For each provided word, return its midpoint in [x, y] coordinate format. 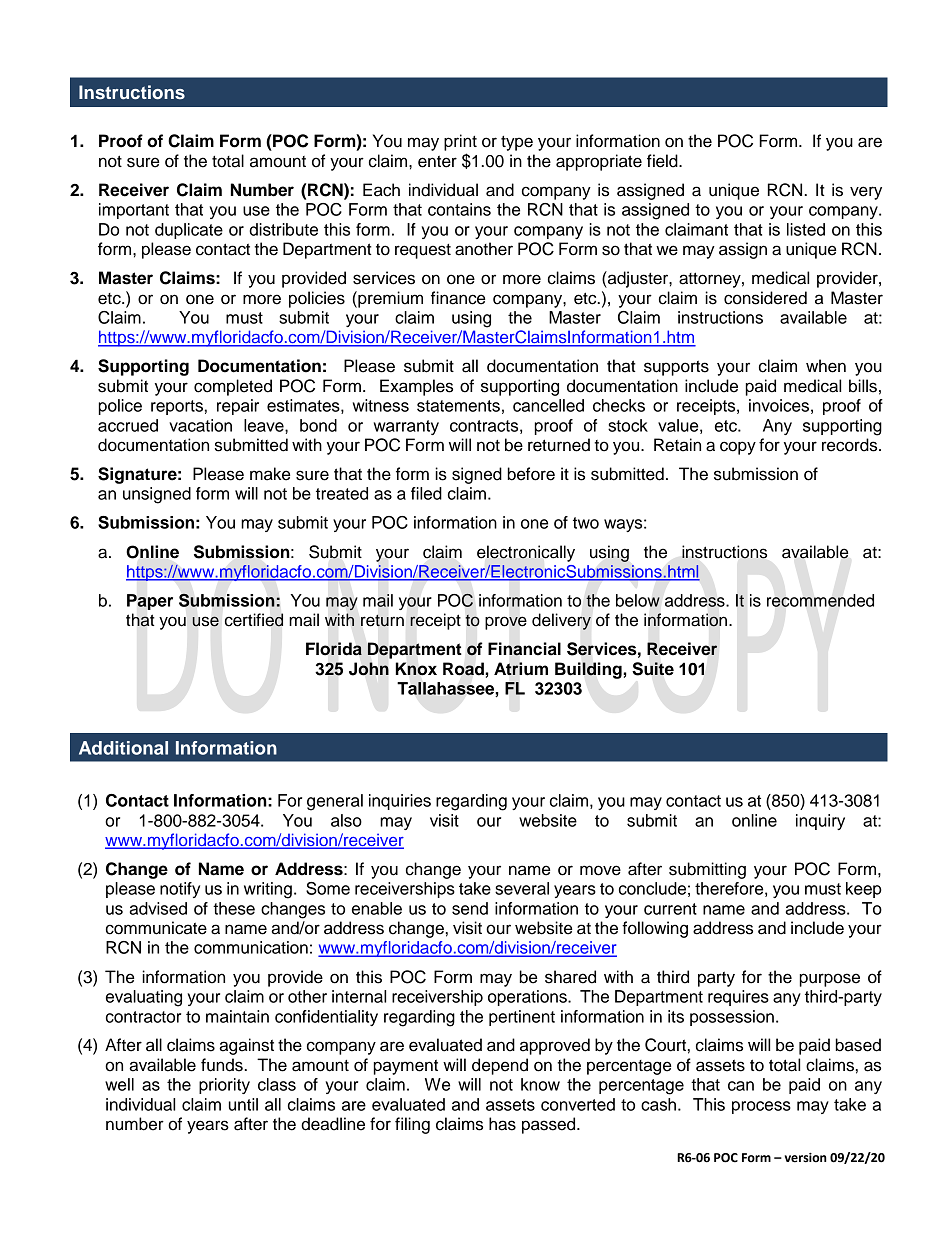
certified [254, 620]
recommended [820, 600]
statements [458, 406]
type [517, 143]
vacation [200, 425]
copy [738, 448]
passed [550, 1125]
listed [806, 229]
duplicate [189, 231]
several [522, 888]
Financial [524, 649]
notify [180, 890]
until [243, 1104]
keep [864, 890]
